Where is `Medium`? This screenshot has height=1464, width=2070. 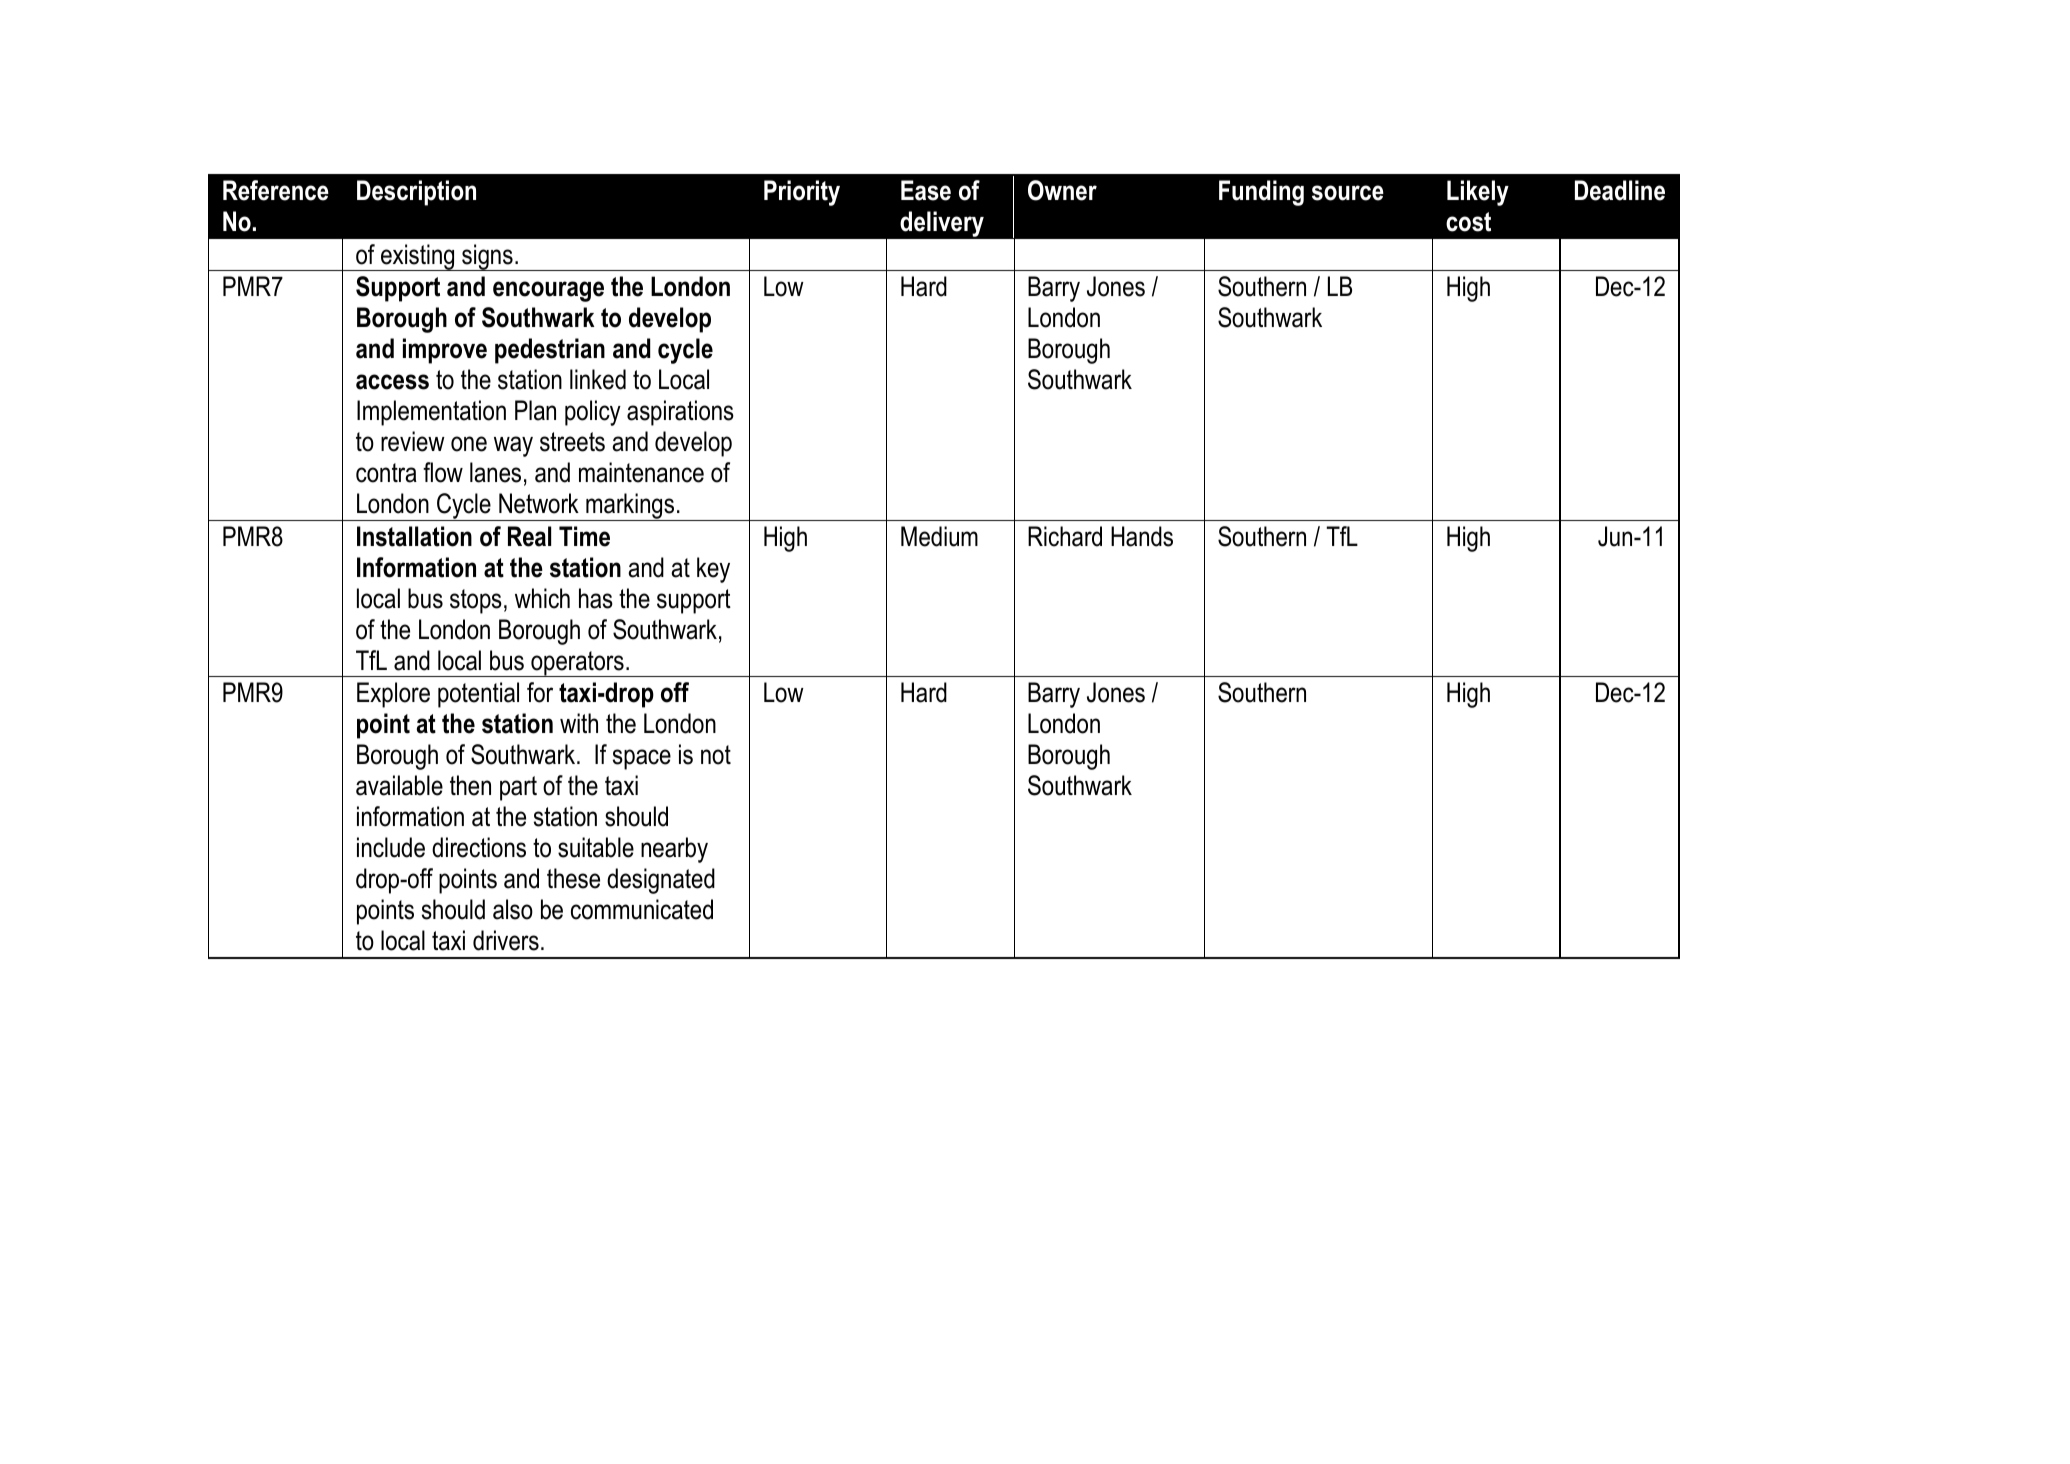
Medium is located at coordinates (939, 536).
